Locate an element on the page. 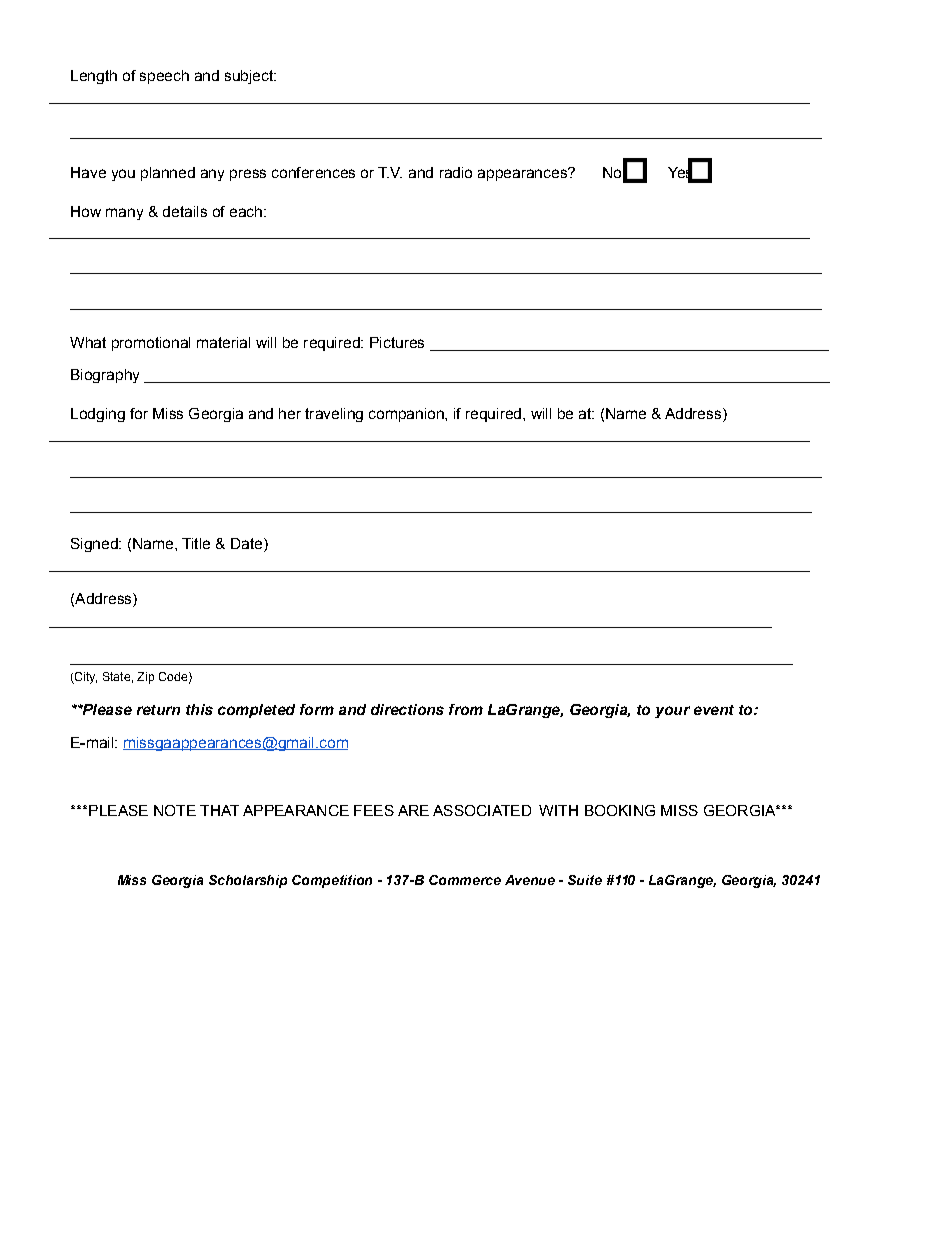 The width and height of the page is (952, 1233). Title is located at coordinates (196, 543).
